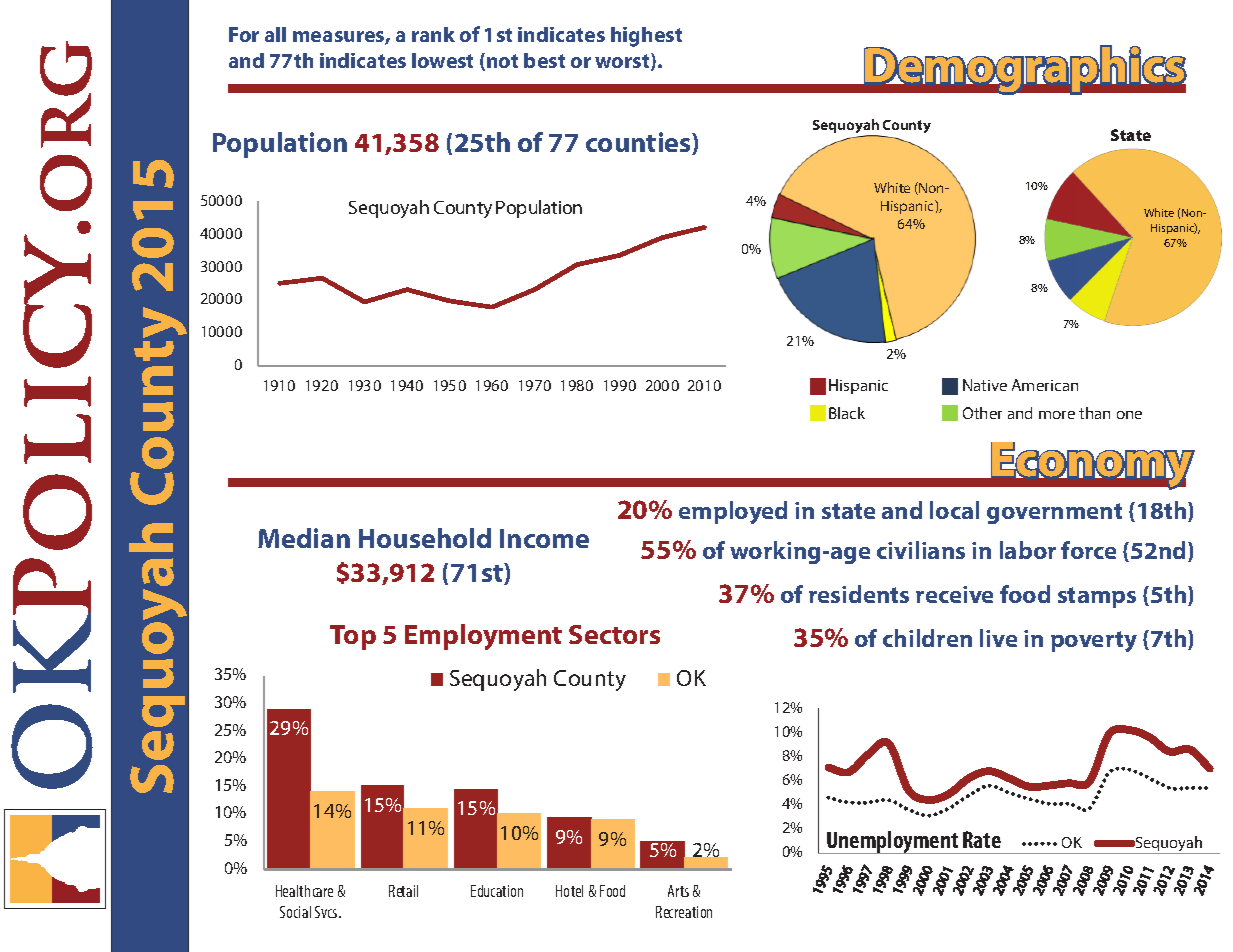  Describe the element at coordinates (998, 638) in the screenshot. I see `live` at that location.
